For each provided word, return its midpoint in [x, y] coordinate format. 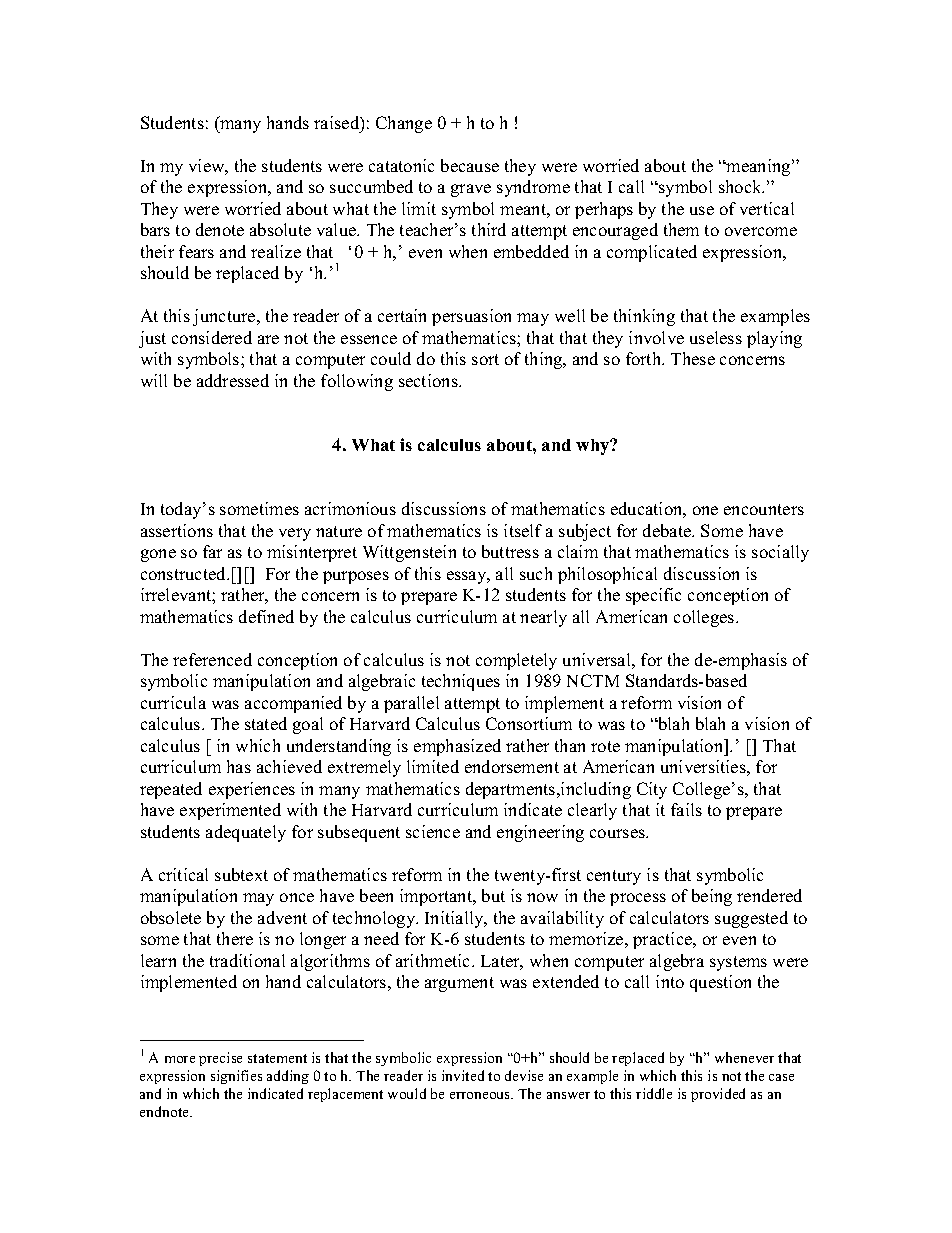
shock [741, 186]
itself [523, 530]
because [470, 165]
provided [718, 1095]
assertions [177, 530]
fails [686, 809]
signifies [236, 1077]
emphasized [457, 747]
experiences [252, 790]
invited [463, 1075]
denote [220, 229]
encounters [764, 509]
